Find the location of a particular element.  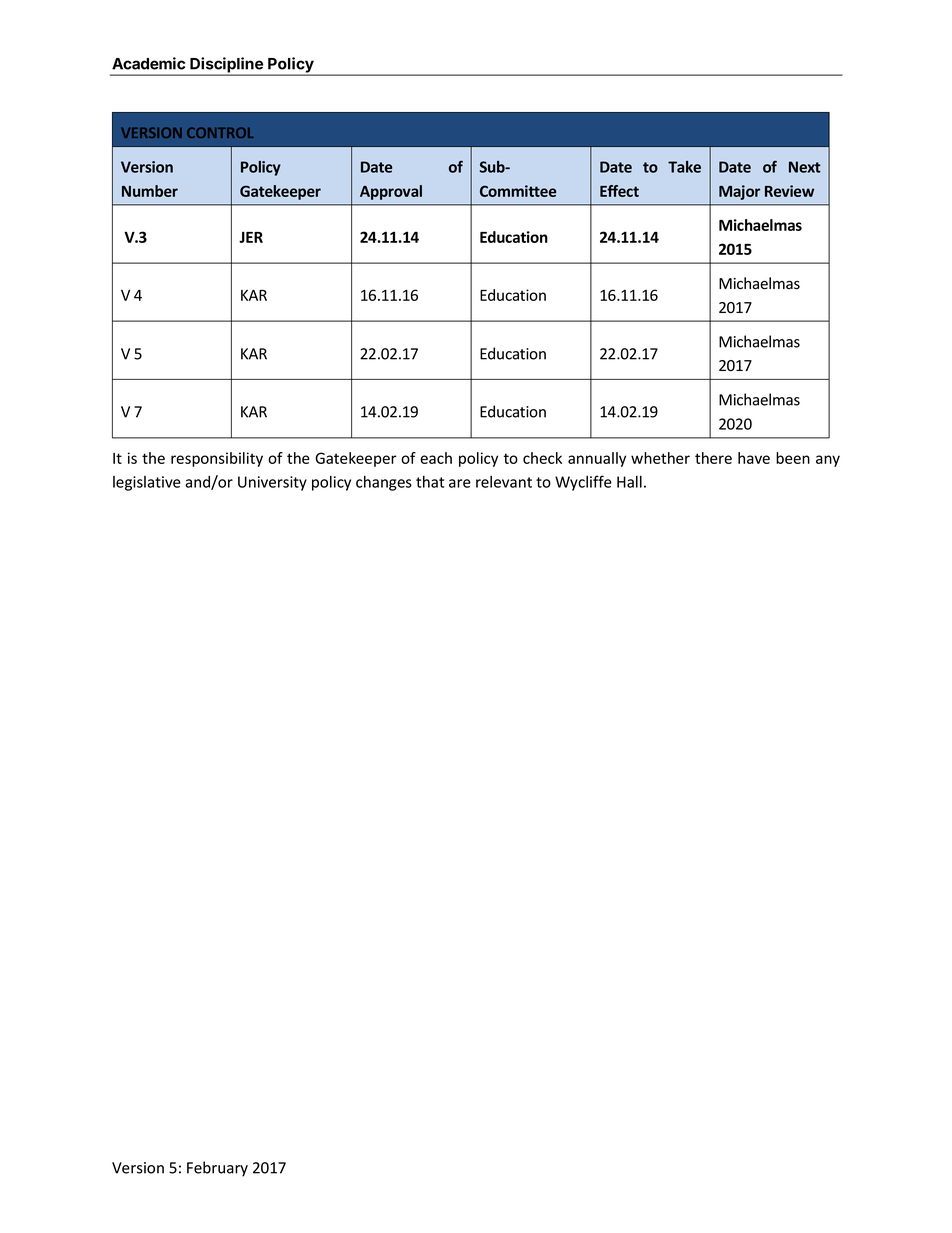

have is located at coordinates (754, 458).
